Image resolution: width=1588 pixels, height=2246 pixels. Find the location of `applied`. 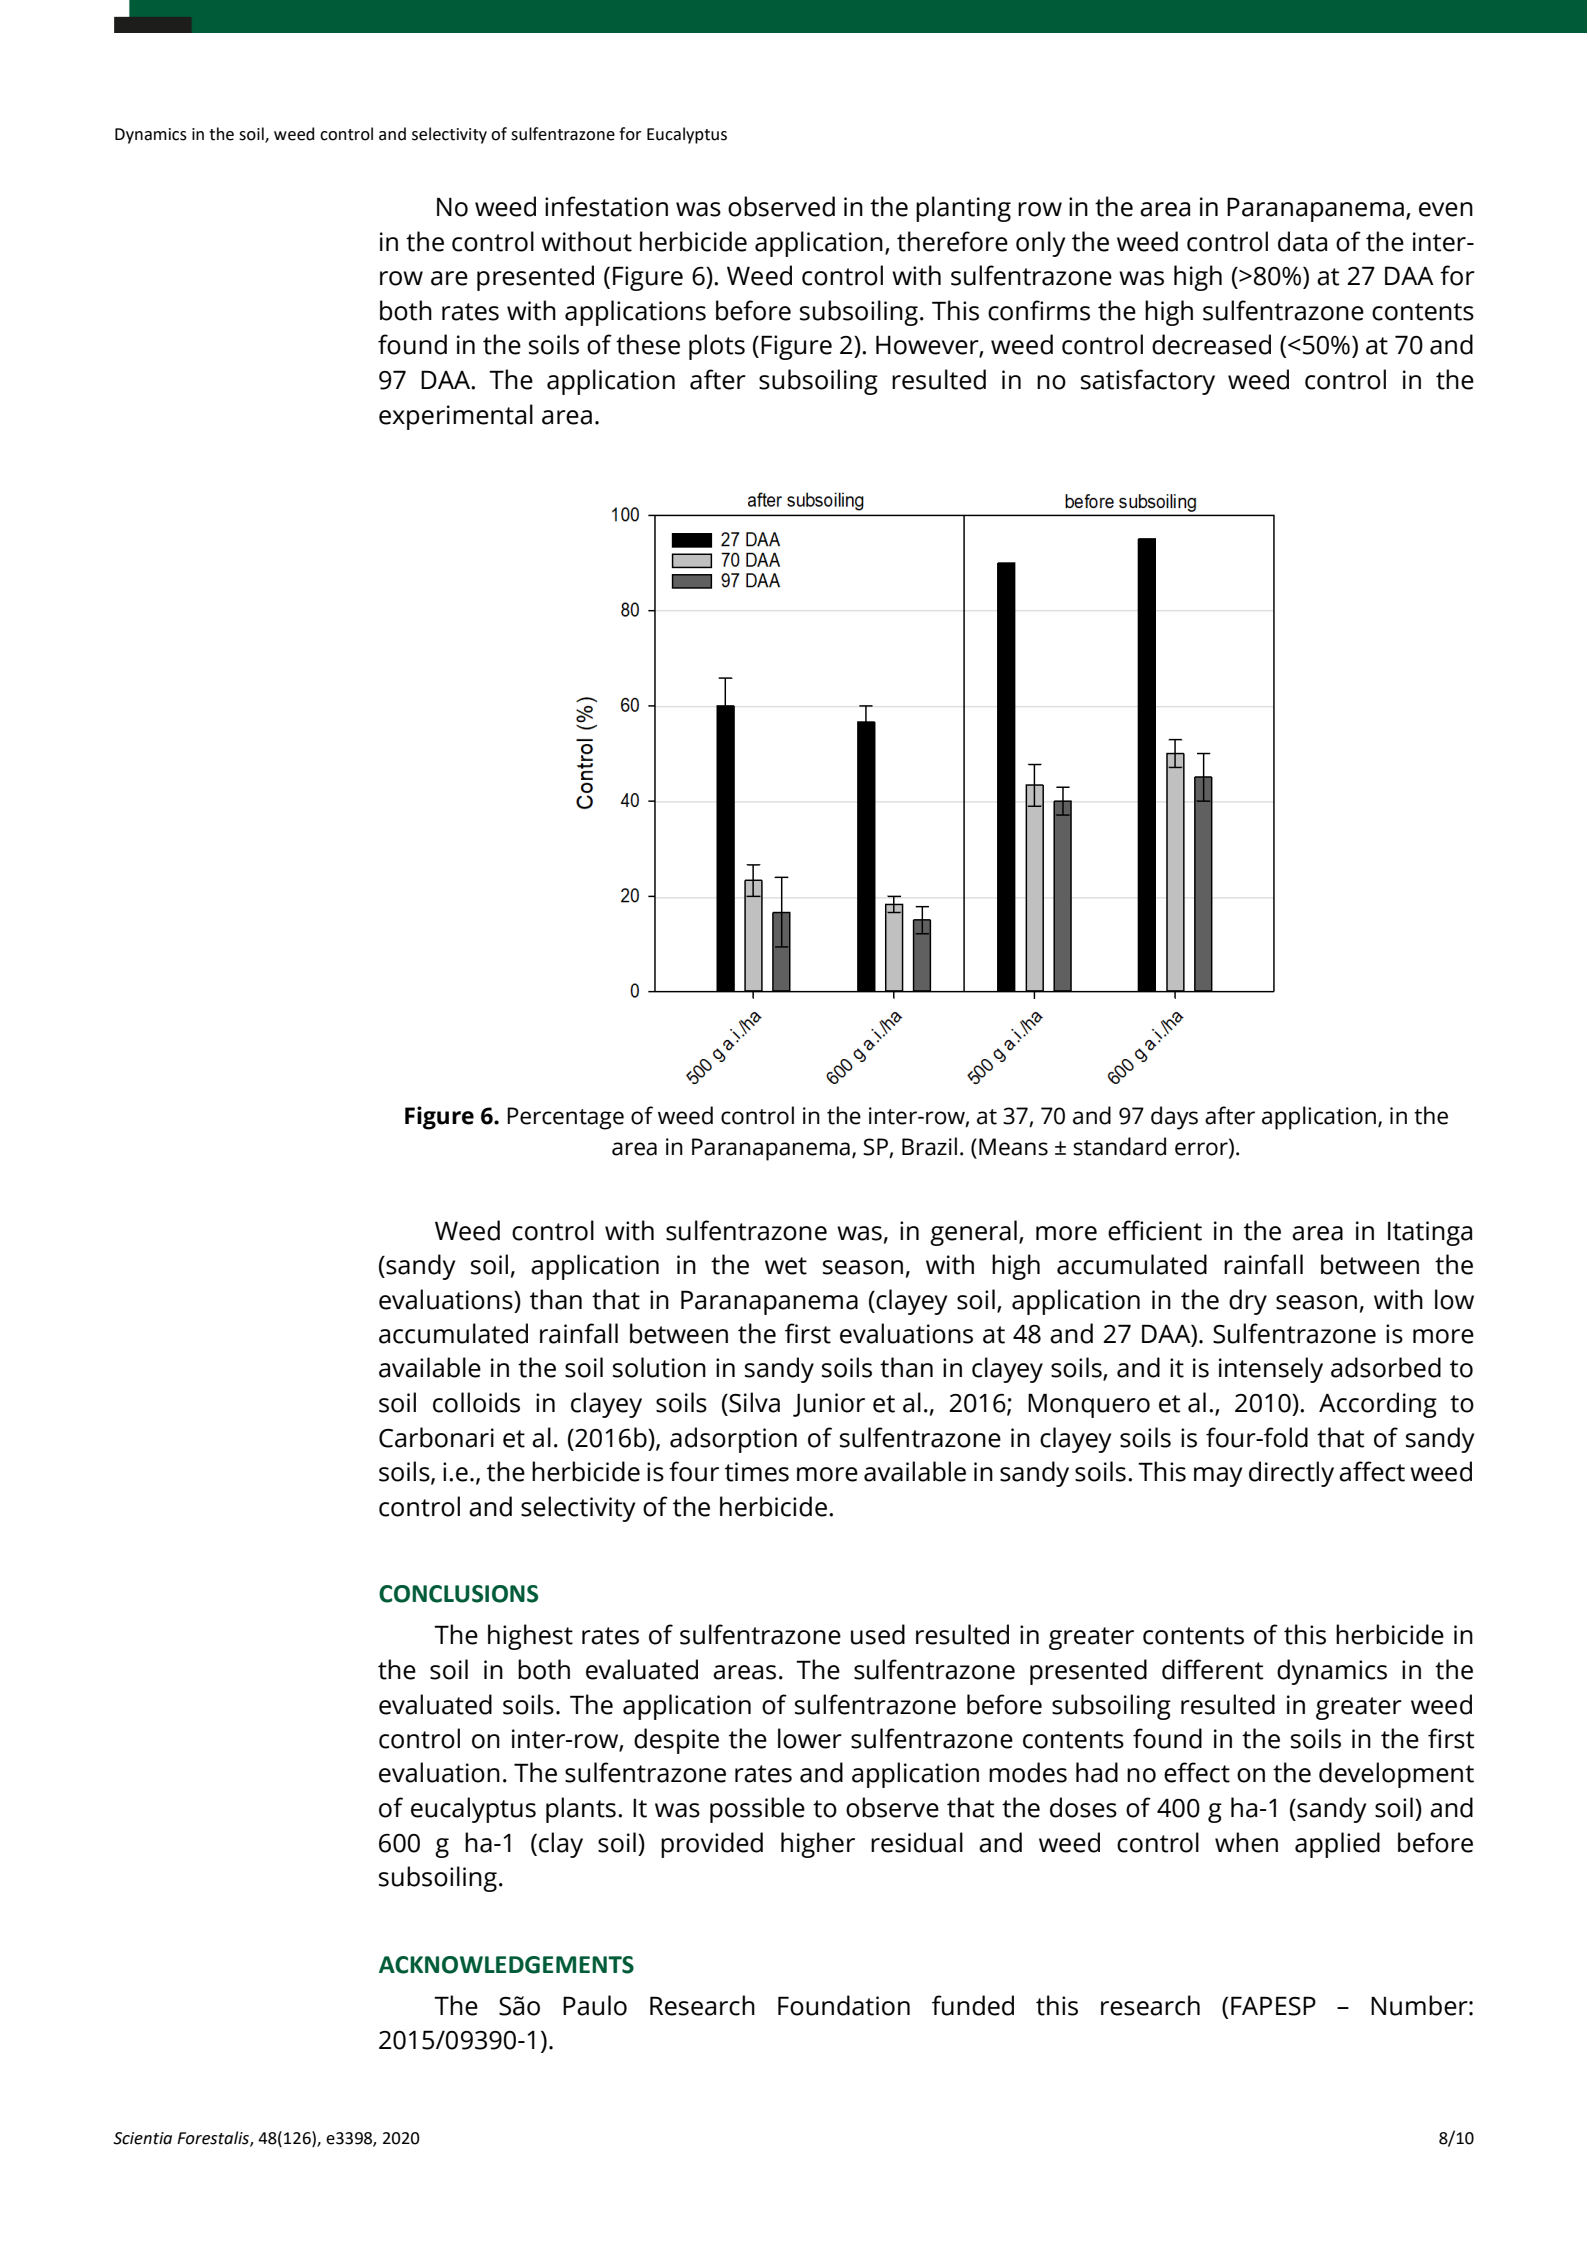

applied is located at coordinates (1337, 1845).
